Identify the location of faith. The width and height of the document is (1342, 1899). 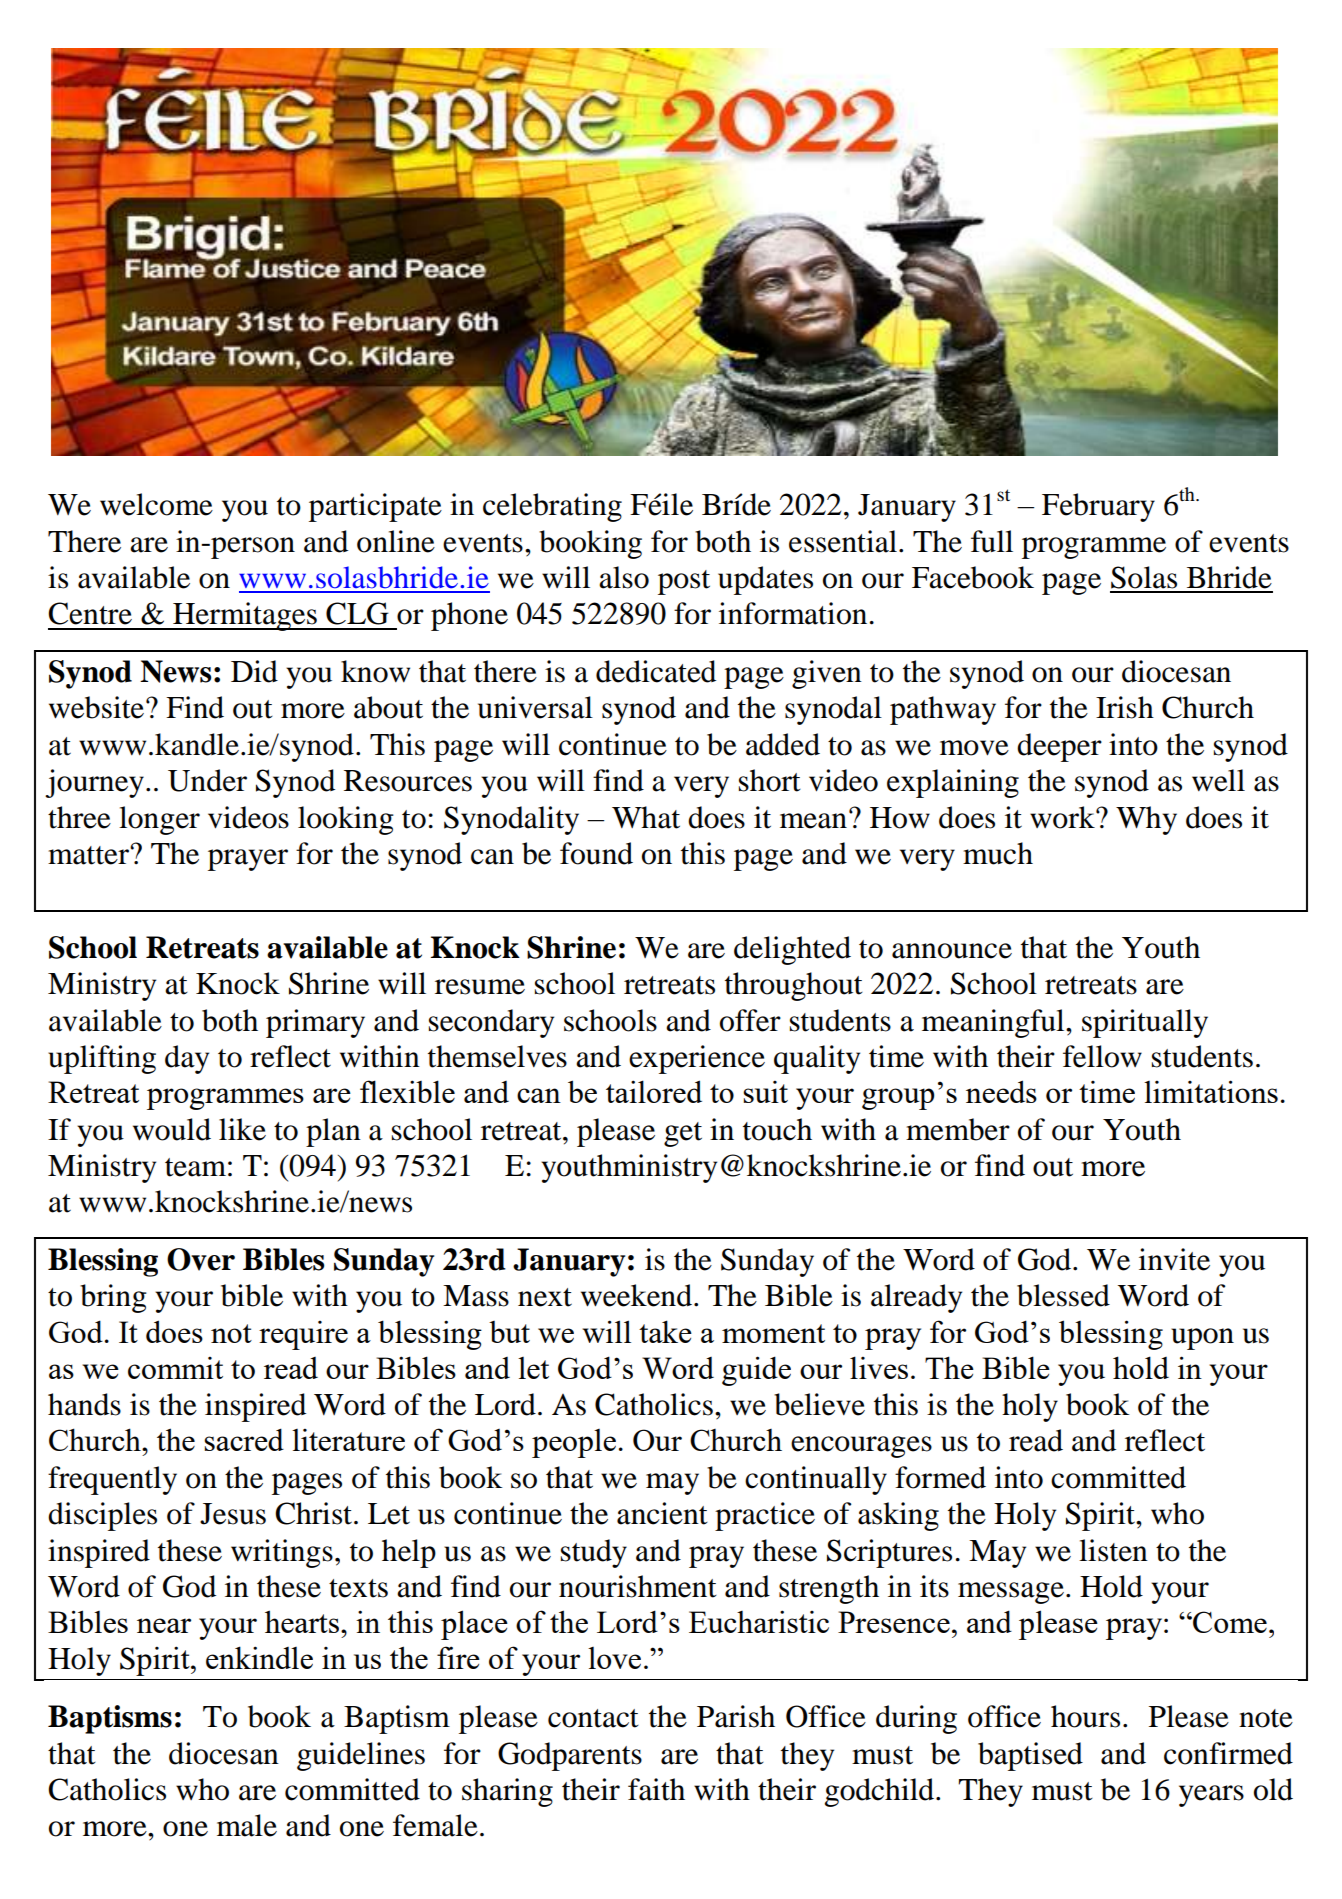
(656, 1789).
